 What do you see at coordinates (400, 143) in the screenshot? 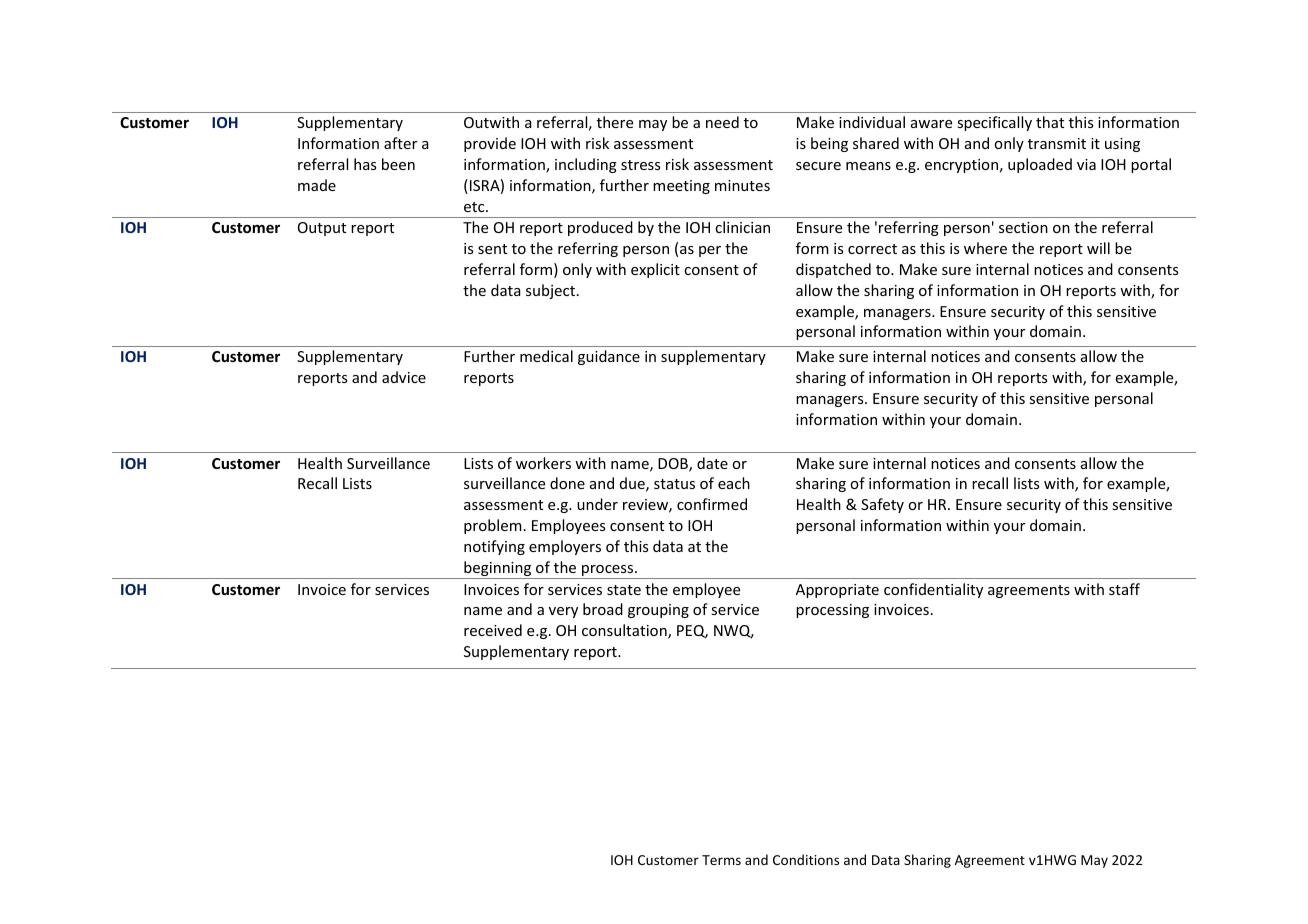
I see `after` at bounding box center [400, 143].
